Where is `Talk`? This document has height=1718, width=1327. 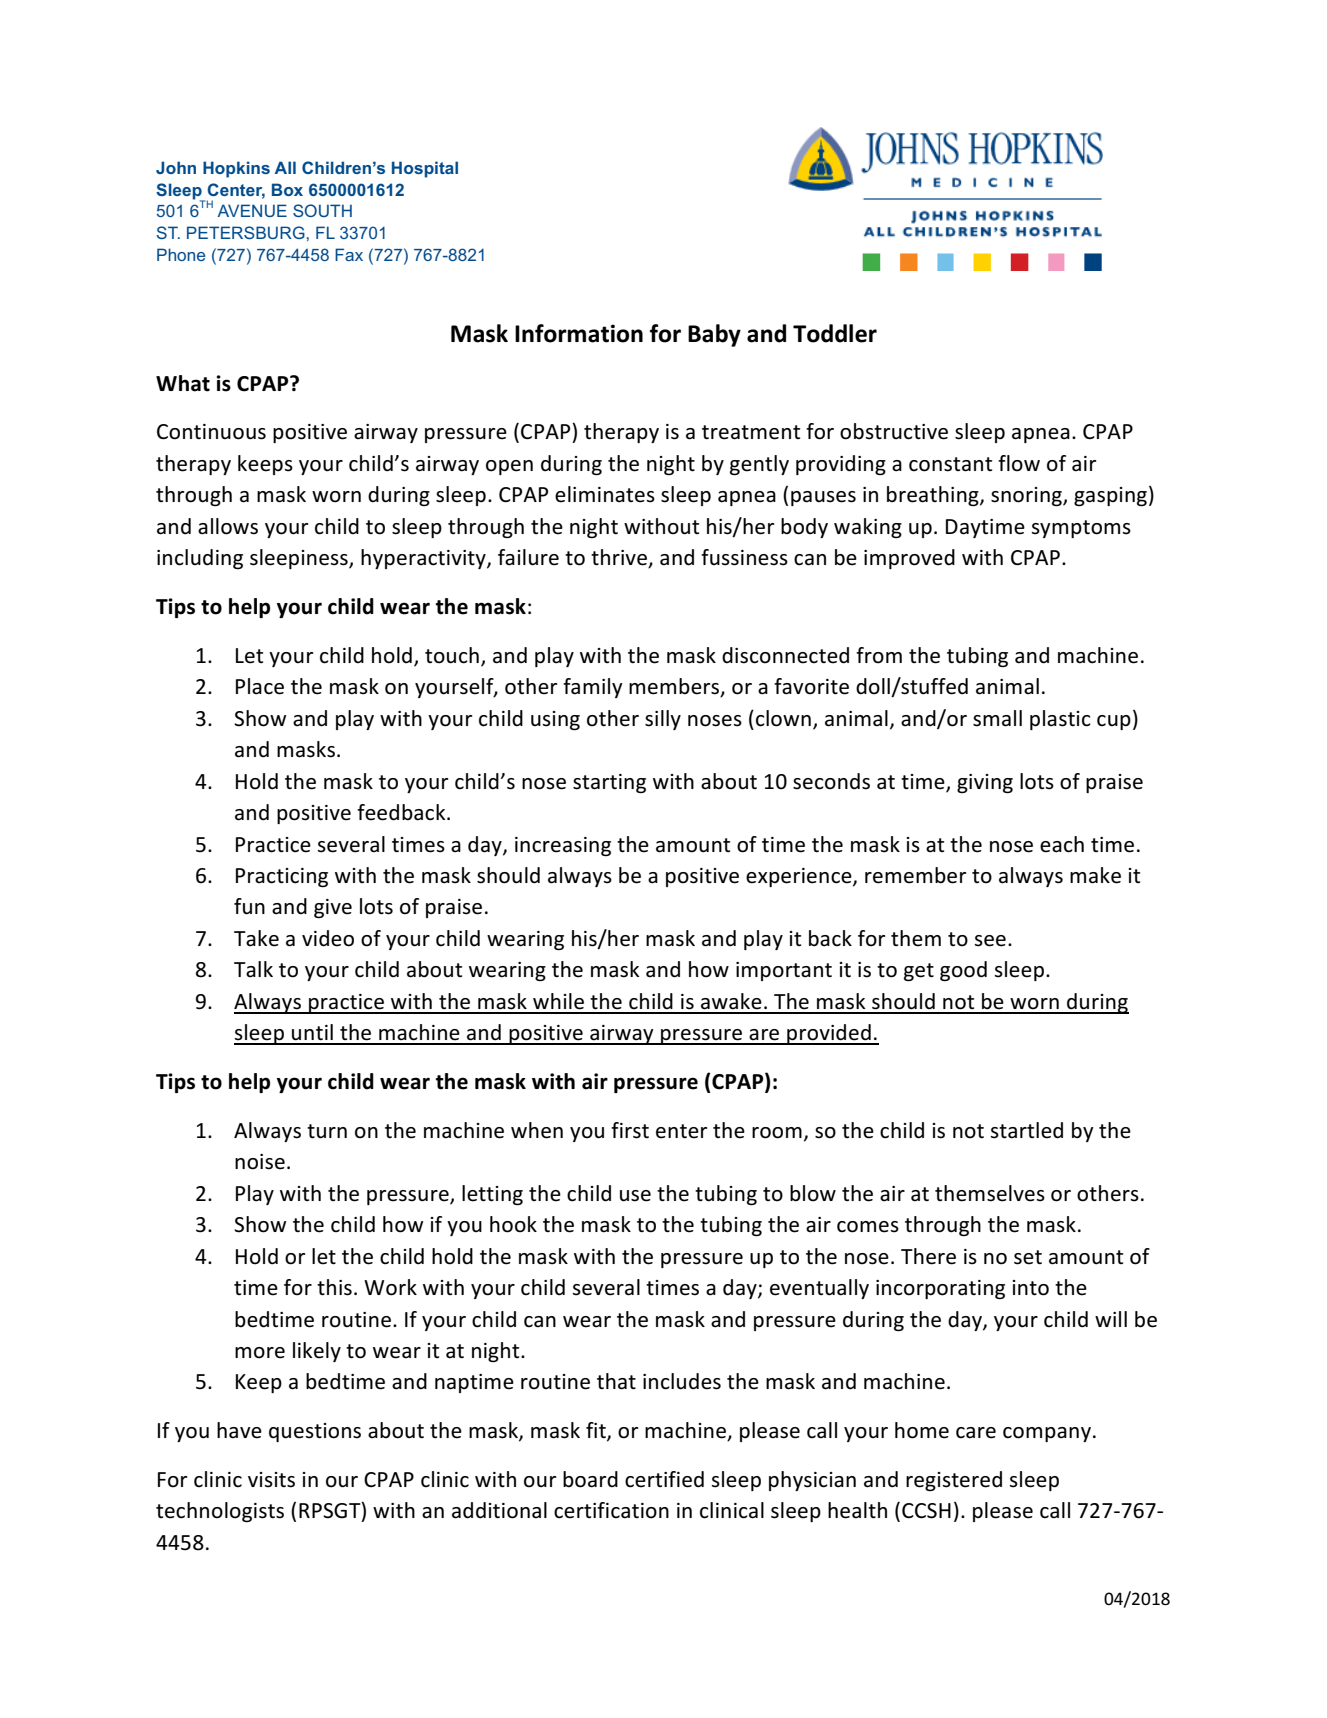
Talk is located at coordinates (253, 969).
